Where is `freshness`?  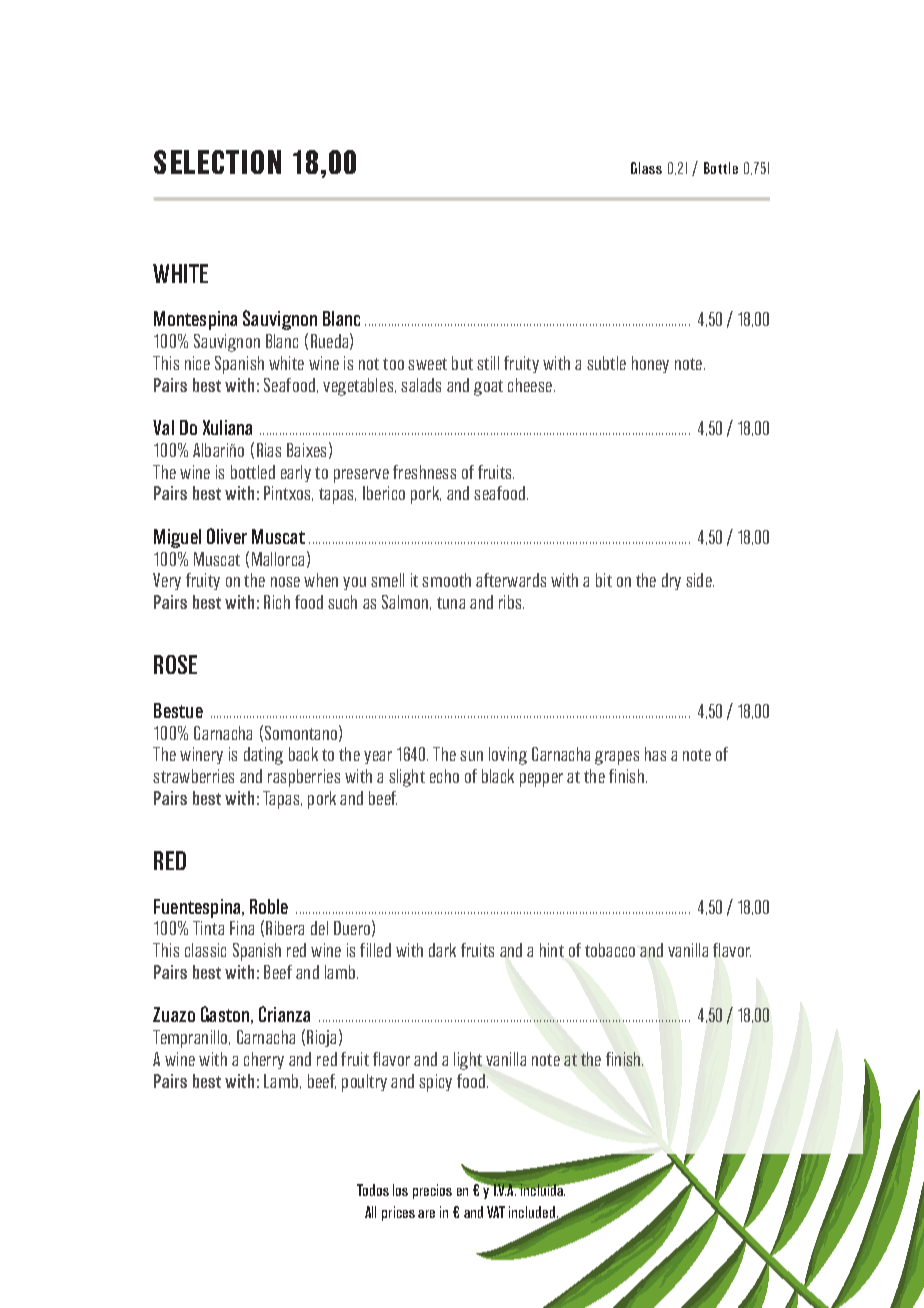
freshness is located at coordinates (424, 472).
